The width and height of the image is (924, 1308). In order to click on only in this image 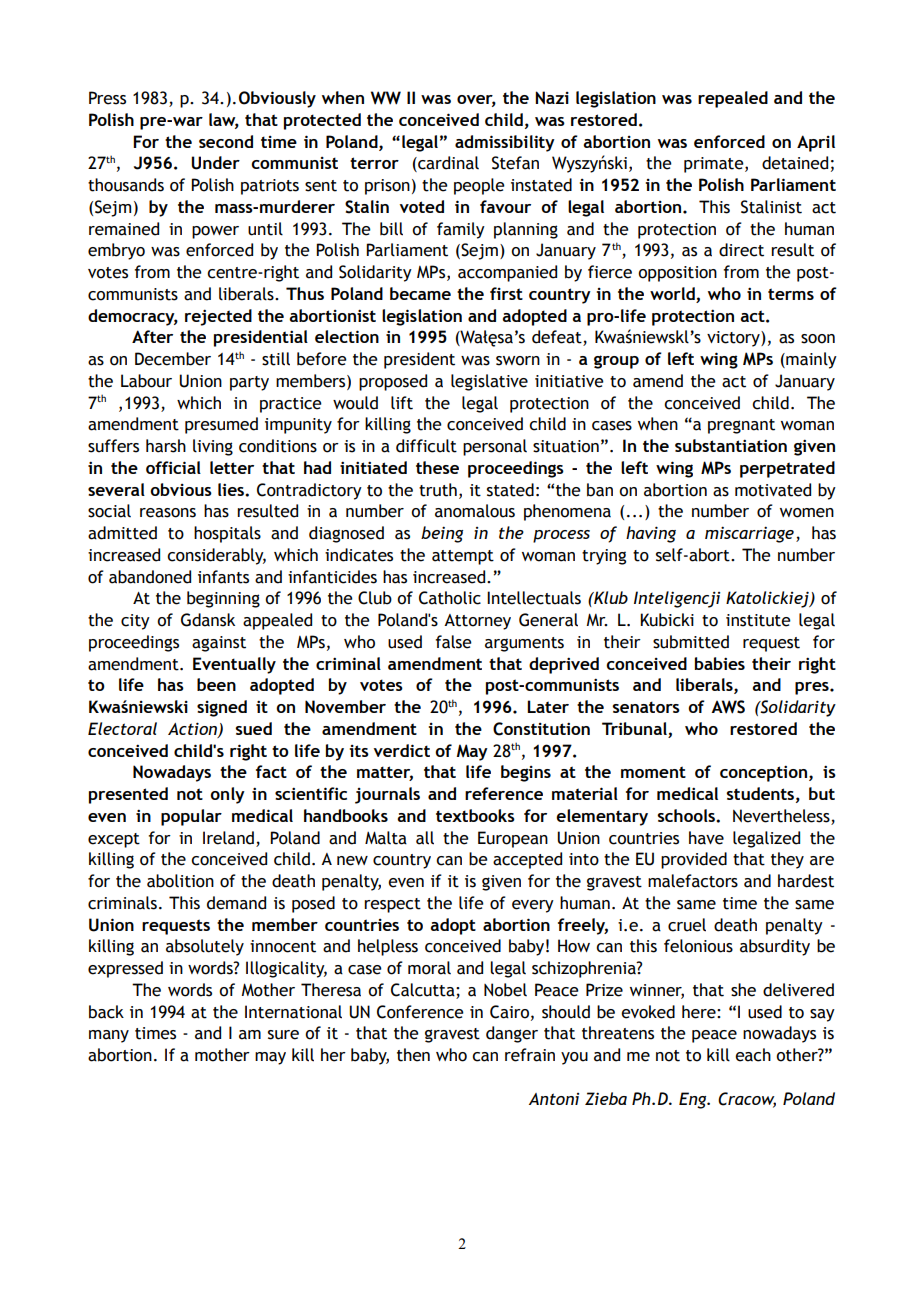, I will do `click(227, 795)`.
